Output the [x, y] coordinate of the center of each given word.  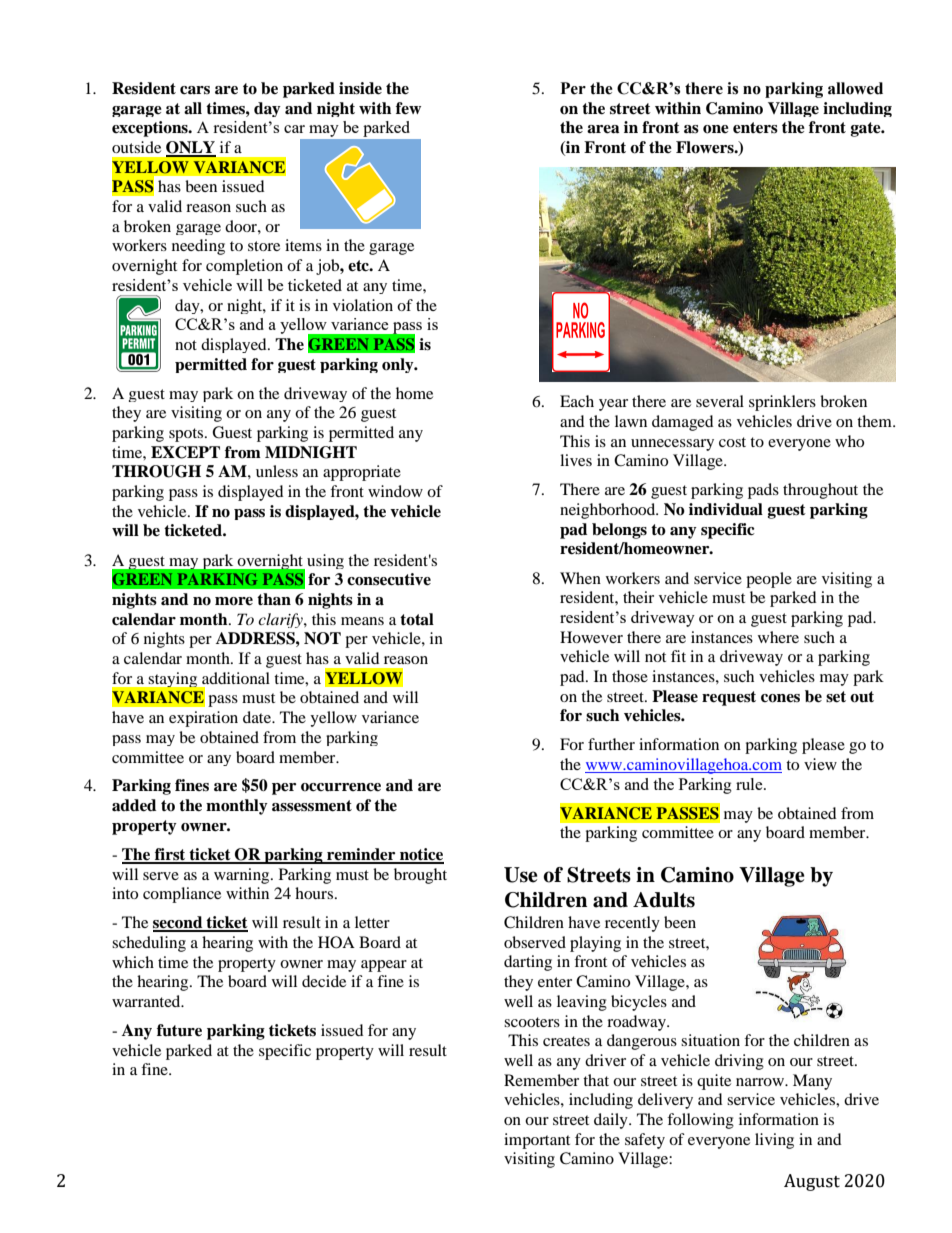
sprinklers [782, 403]
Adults [664, 900]
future [179, 1030]
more [234, 601]
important [537, 1141]
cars [195, 90]
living [774, 1141]
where [778, 637]
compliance [182, 895]
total [417, 619]
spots [187, 435]
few [408, 108]
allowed [855, 88]
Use [521, 875]
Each [577, 401]
